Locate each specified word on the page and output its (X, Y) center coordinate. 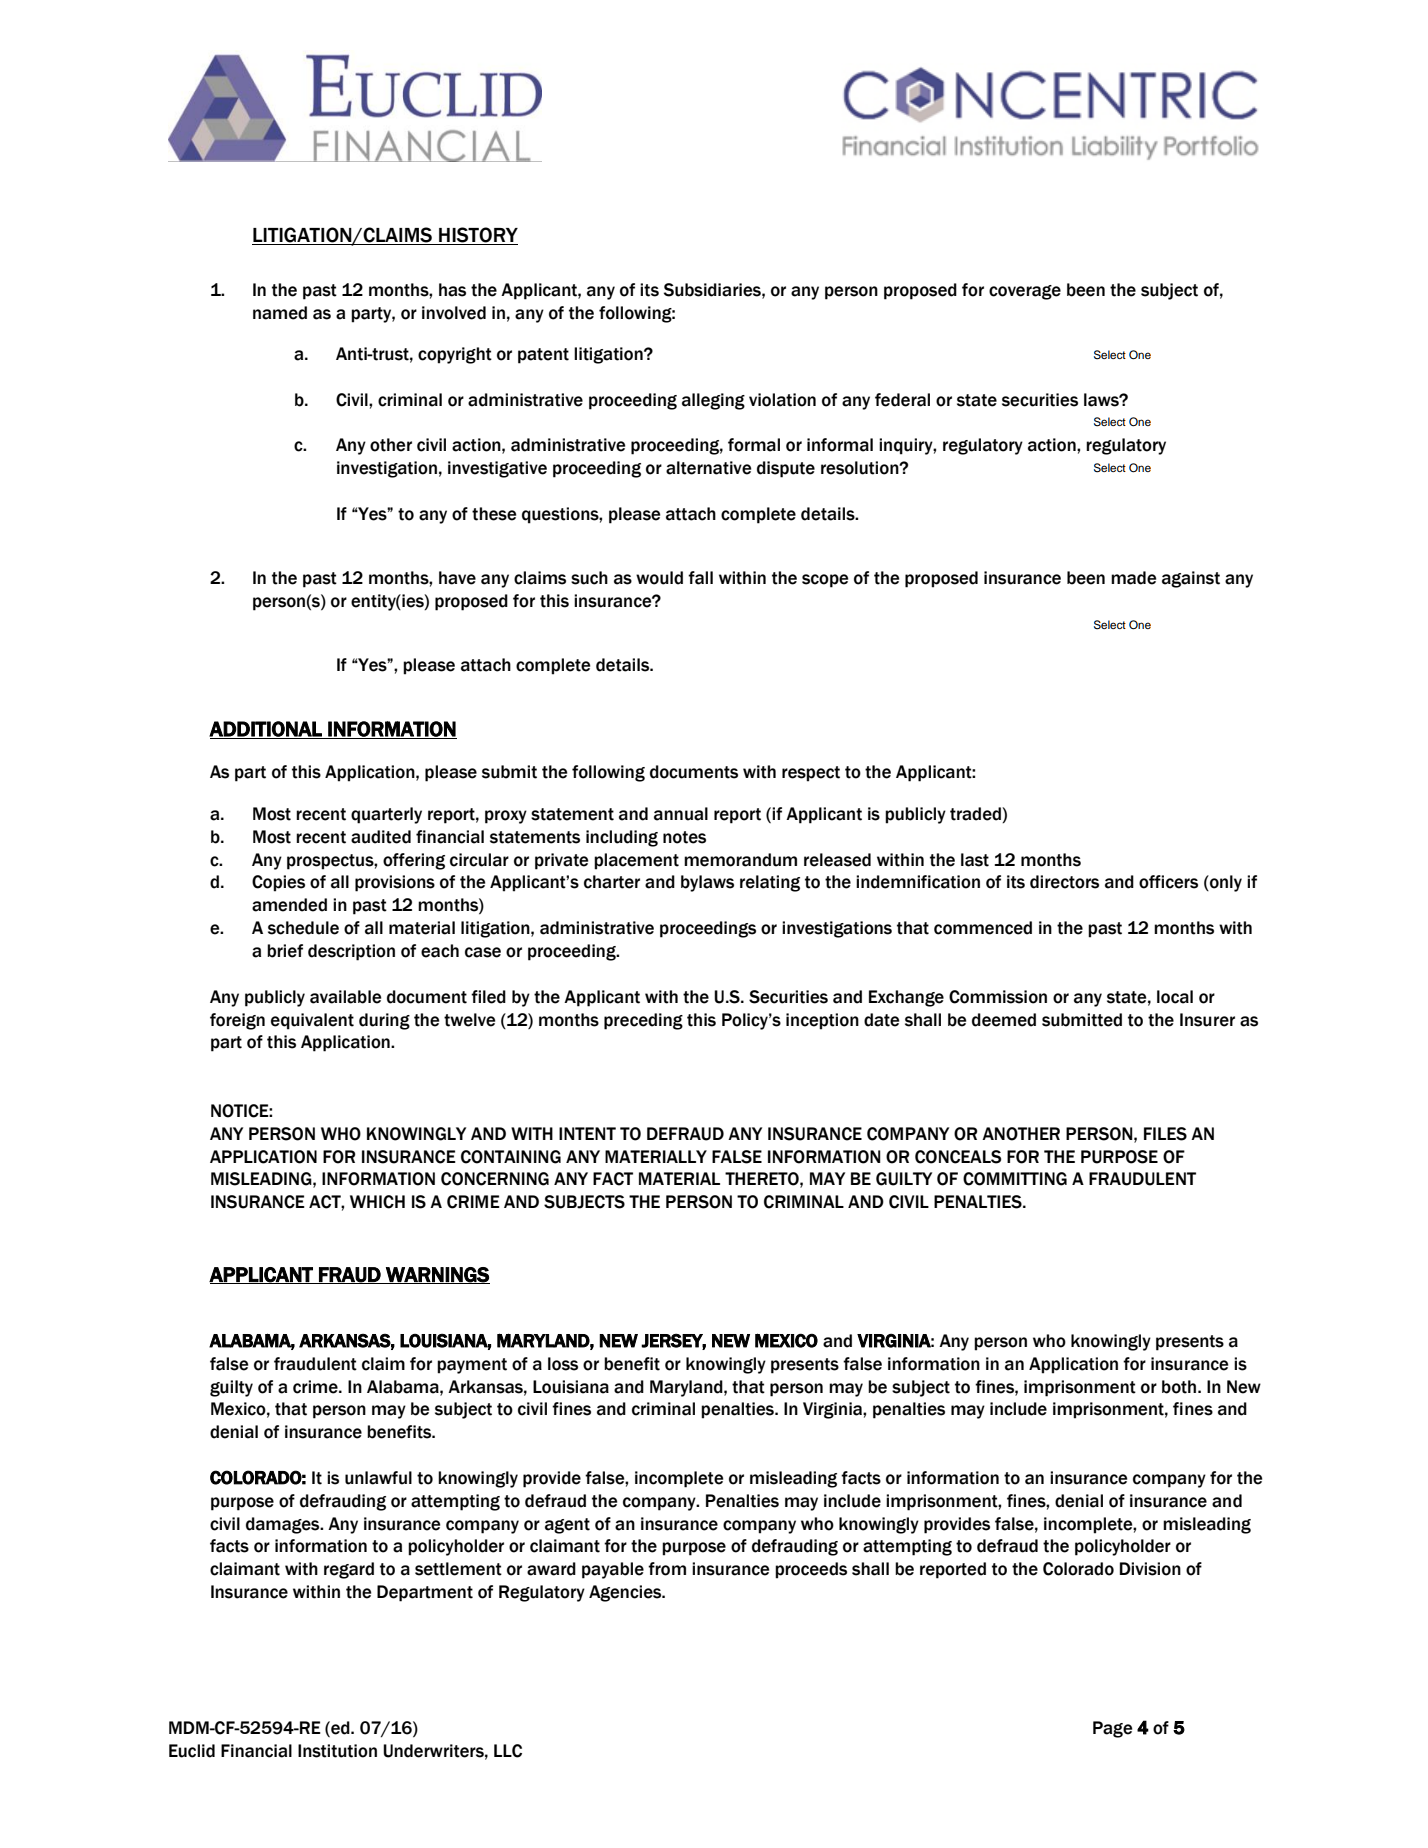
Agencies (626, 1593)
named (280, 313)
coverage (1025, 292)
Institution (337, 1751)
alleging (713, 401)
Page (1112, 1729)
